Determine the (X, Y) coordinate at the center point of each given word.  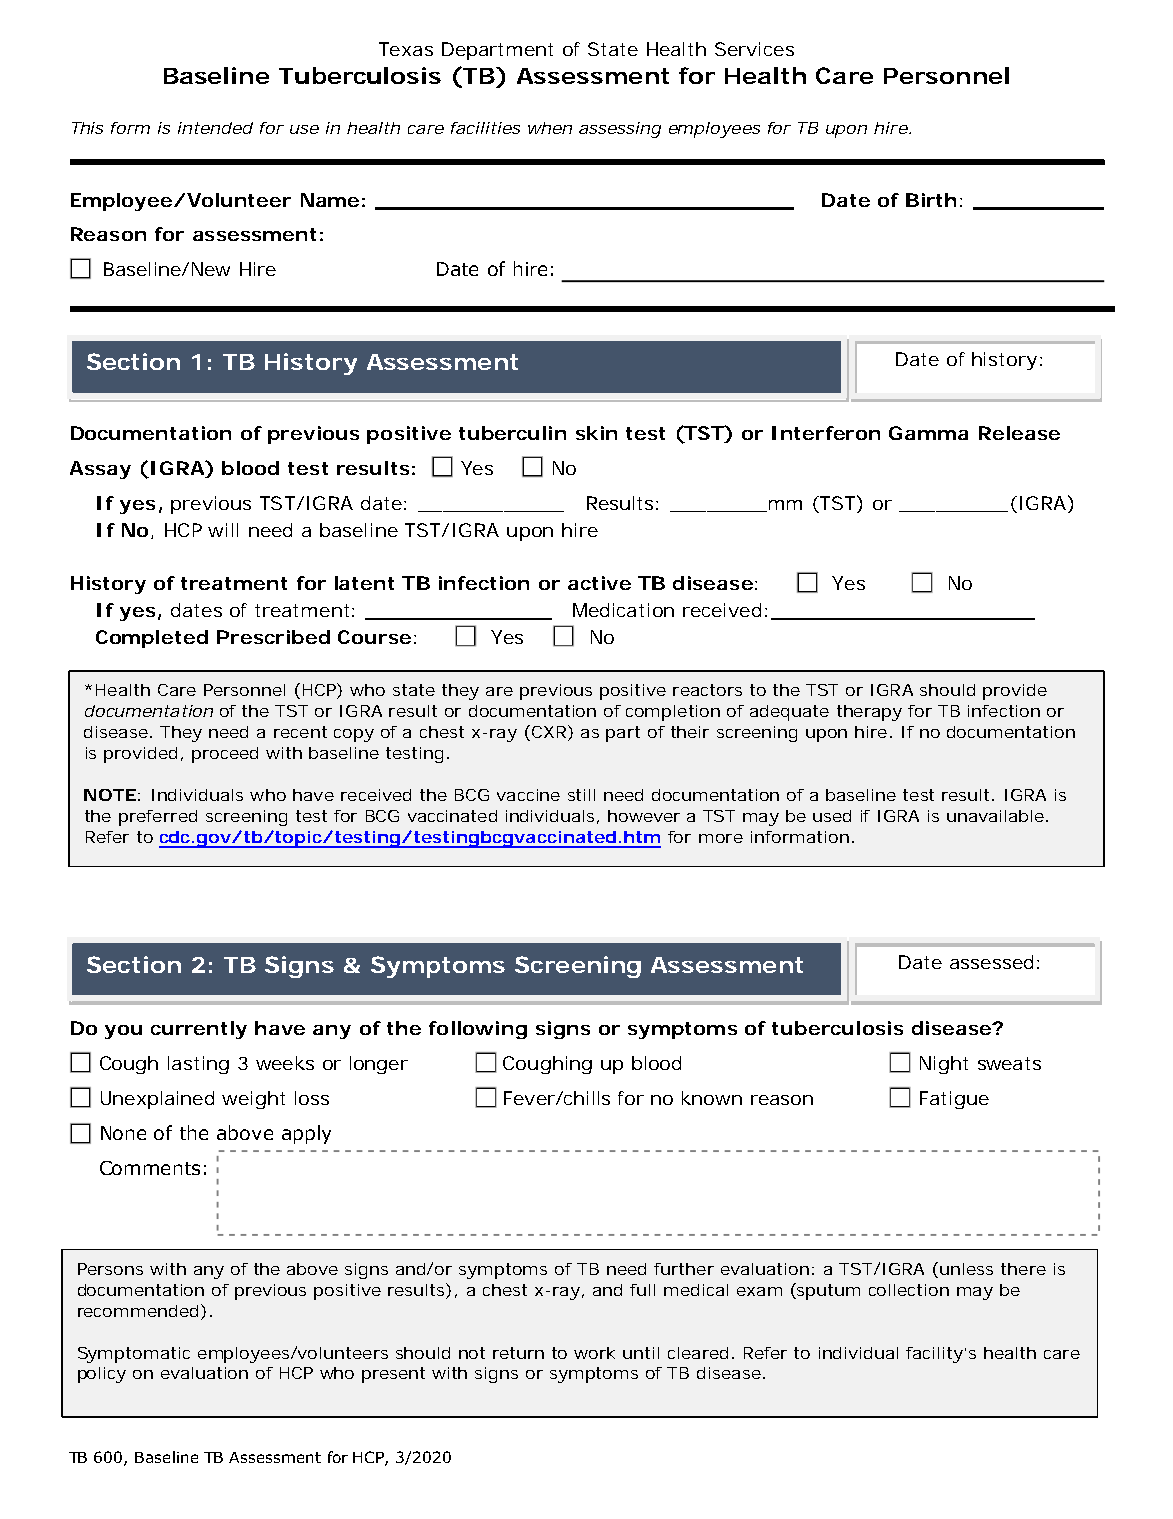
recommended (138, 1311)
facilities (485, 128)
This (87, 128)
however (644, 816)
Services (754, 49)
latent (364, 583)
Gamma (928, 433)
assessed (991, 962)
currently (199, 1030)
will (223, 530)
